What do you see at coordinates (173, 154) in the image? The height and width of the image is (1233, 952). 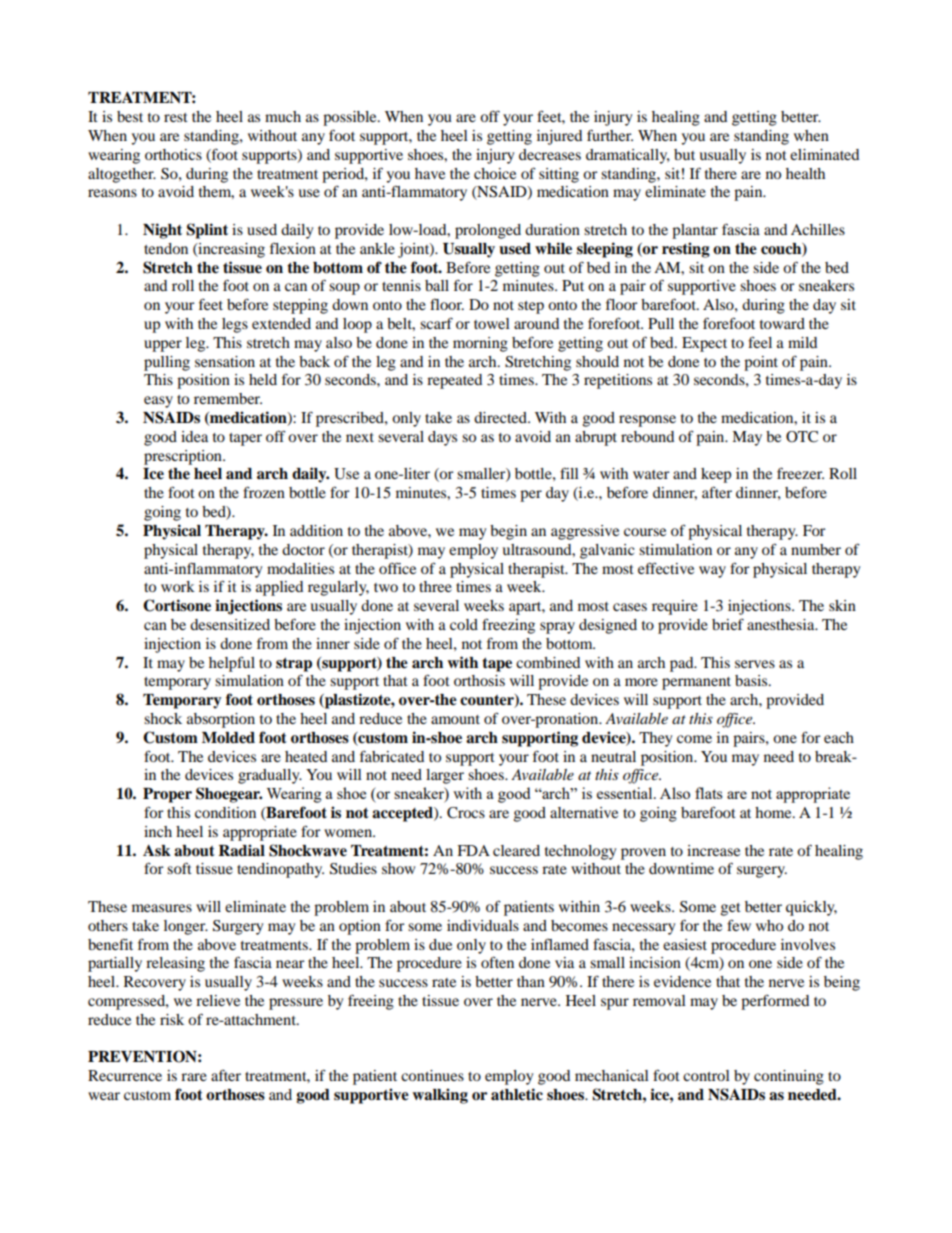 I see `orthotics` at bounding box center [173, 154].
